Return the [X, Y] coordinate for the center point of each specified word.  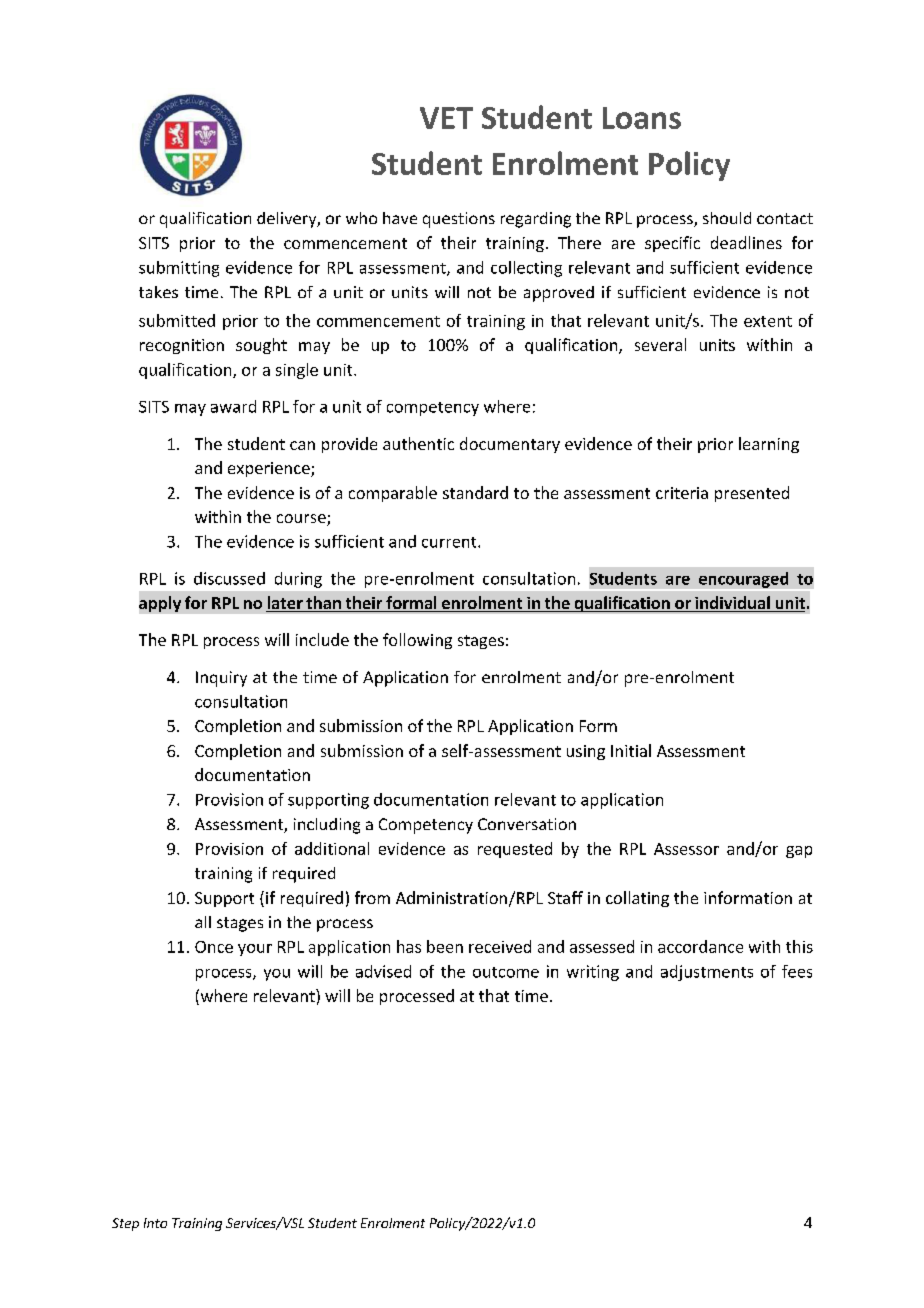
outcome [506, 972]
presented [752, 494]
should [727, 218]
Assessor [686, 849]
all [203, 922]
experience [270, 469]
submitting [179, 269]
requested [515, 850]
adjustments [707, 973]
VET [446, 118]
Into [155, 1223]
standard [475, 492]
